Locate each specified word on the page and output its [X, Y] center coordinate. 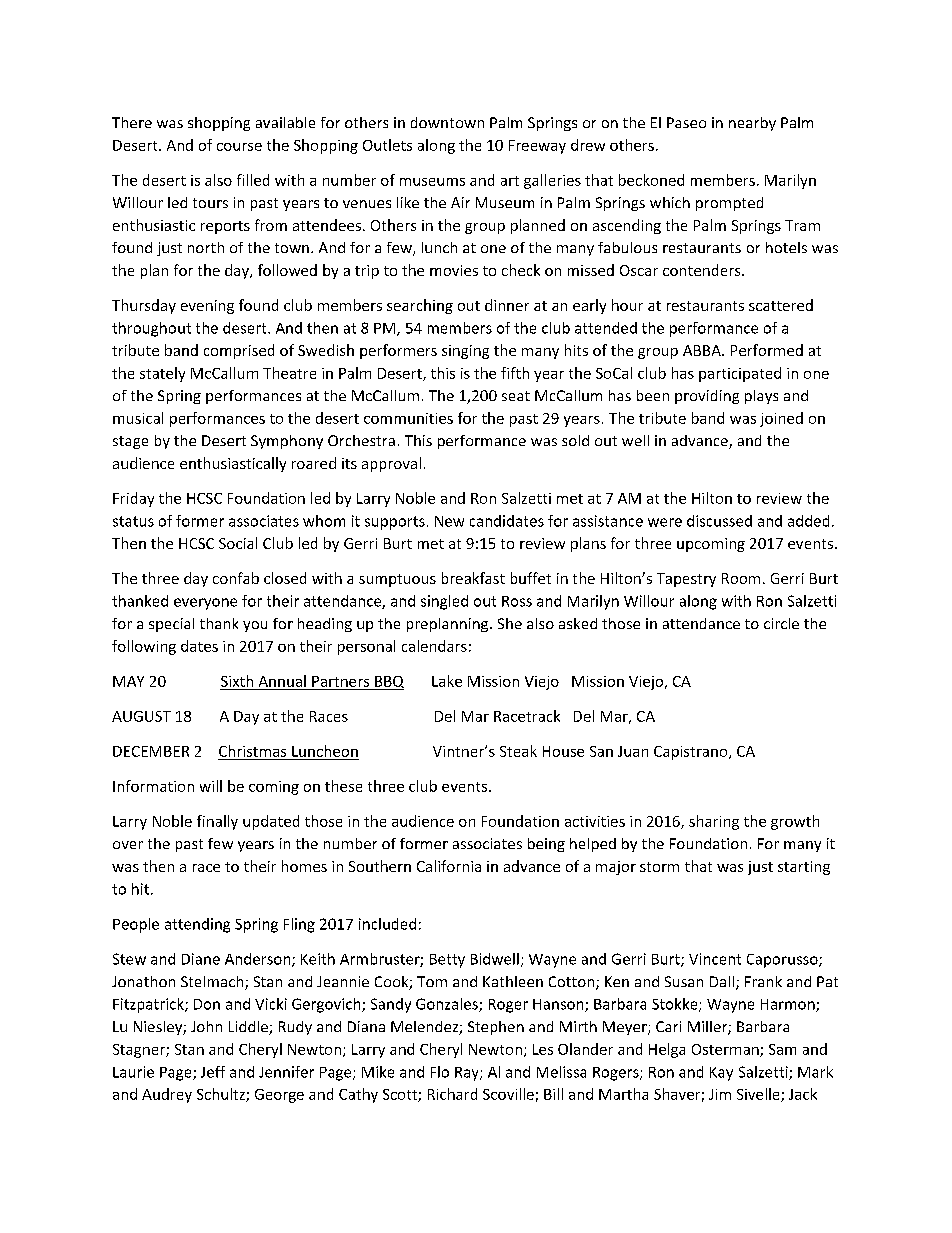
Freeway [537, 147]
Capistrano [692, 753]
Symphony [287, 442]
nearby [752, 124]
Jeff [213, 1072]
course [239, 147]
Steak [518, 751]
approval [391, 464]
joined [781, 419]
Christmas [252, 751]
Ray [468, 1074]
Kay [721, 1074]
